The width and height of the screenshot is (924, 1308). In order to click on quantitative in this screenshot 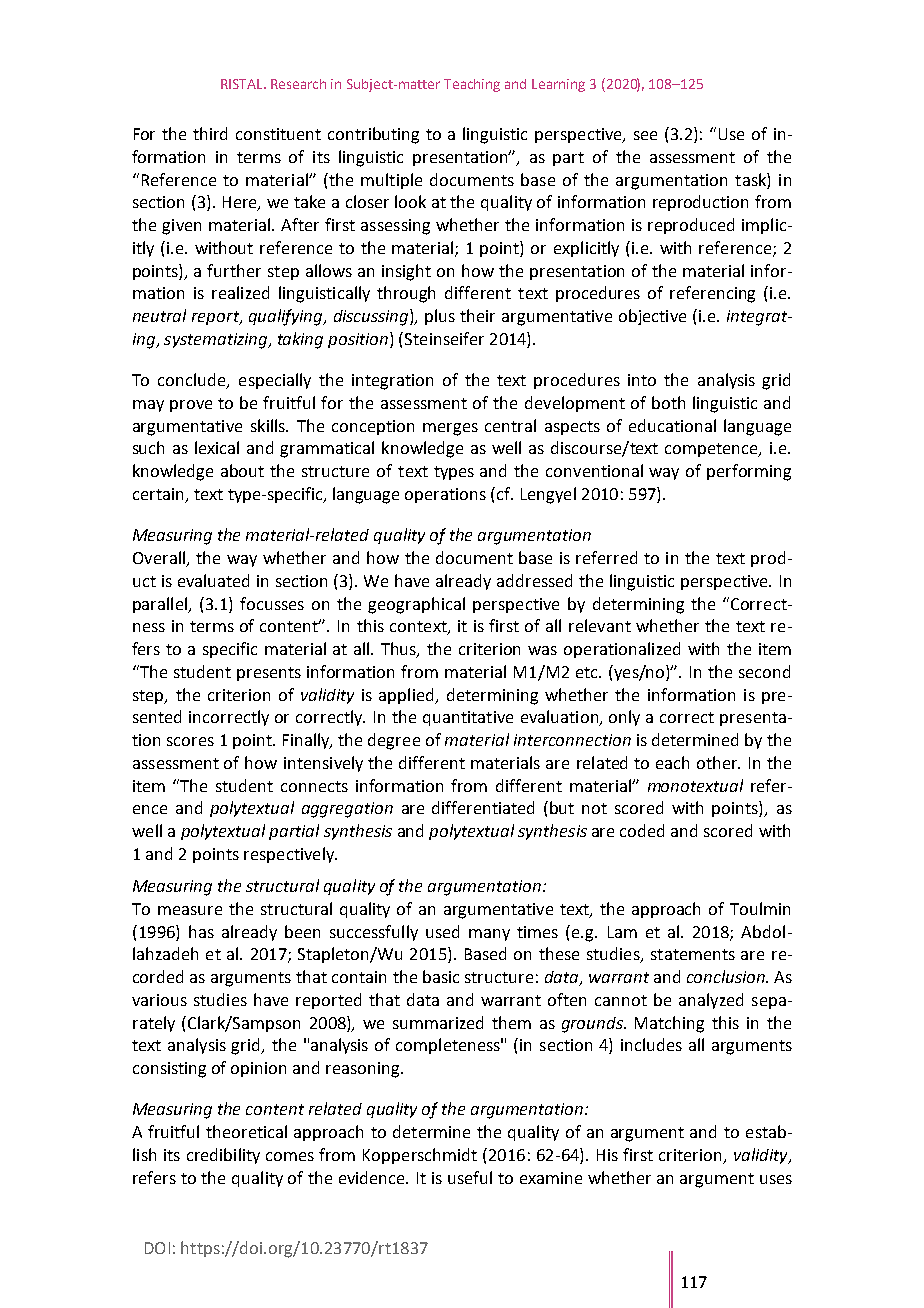, I will do `click(468, 718)`.
